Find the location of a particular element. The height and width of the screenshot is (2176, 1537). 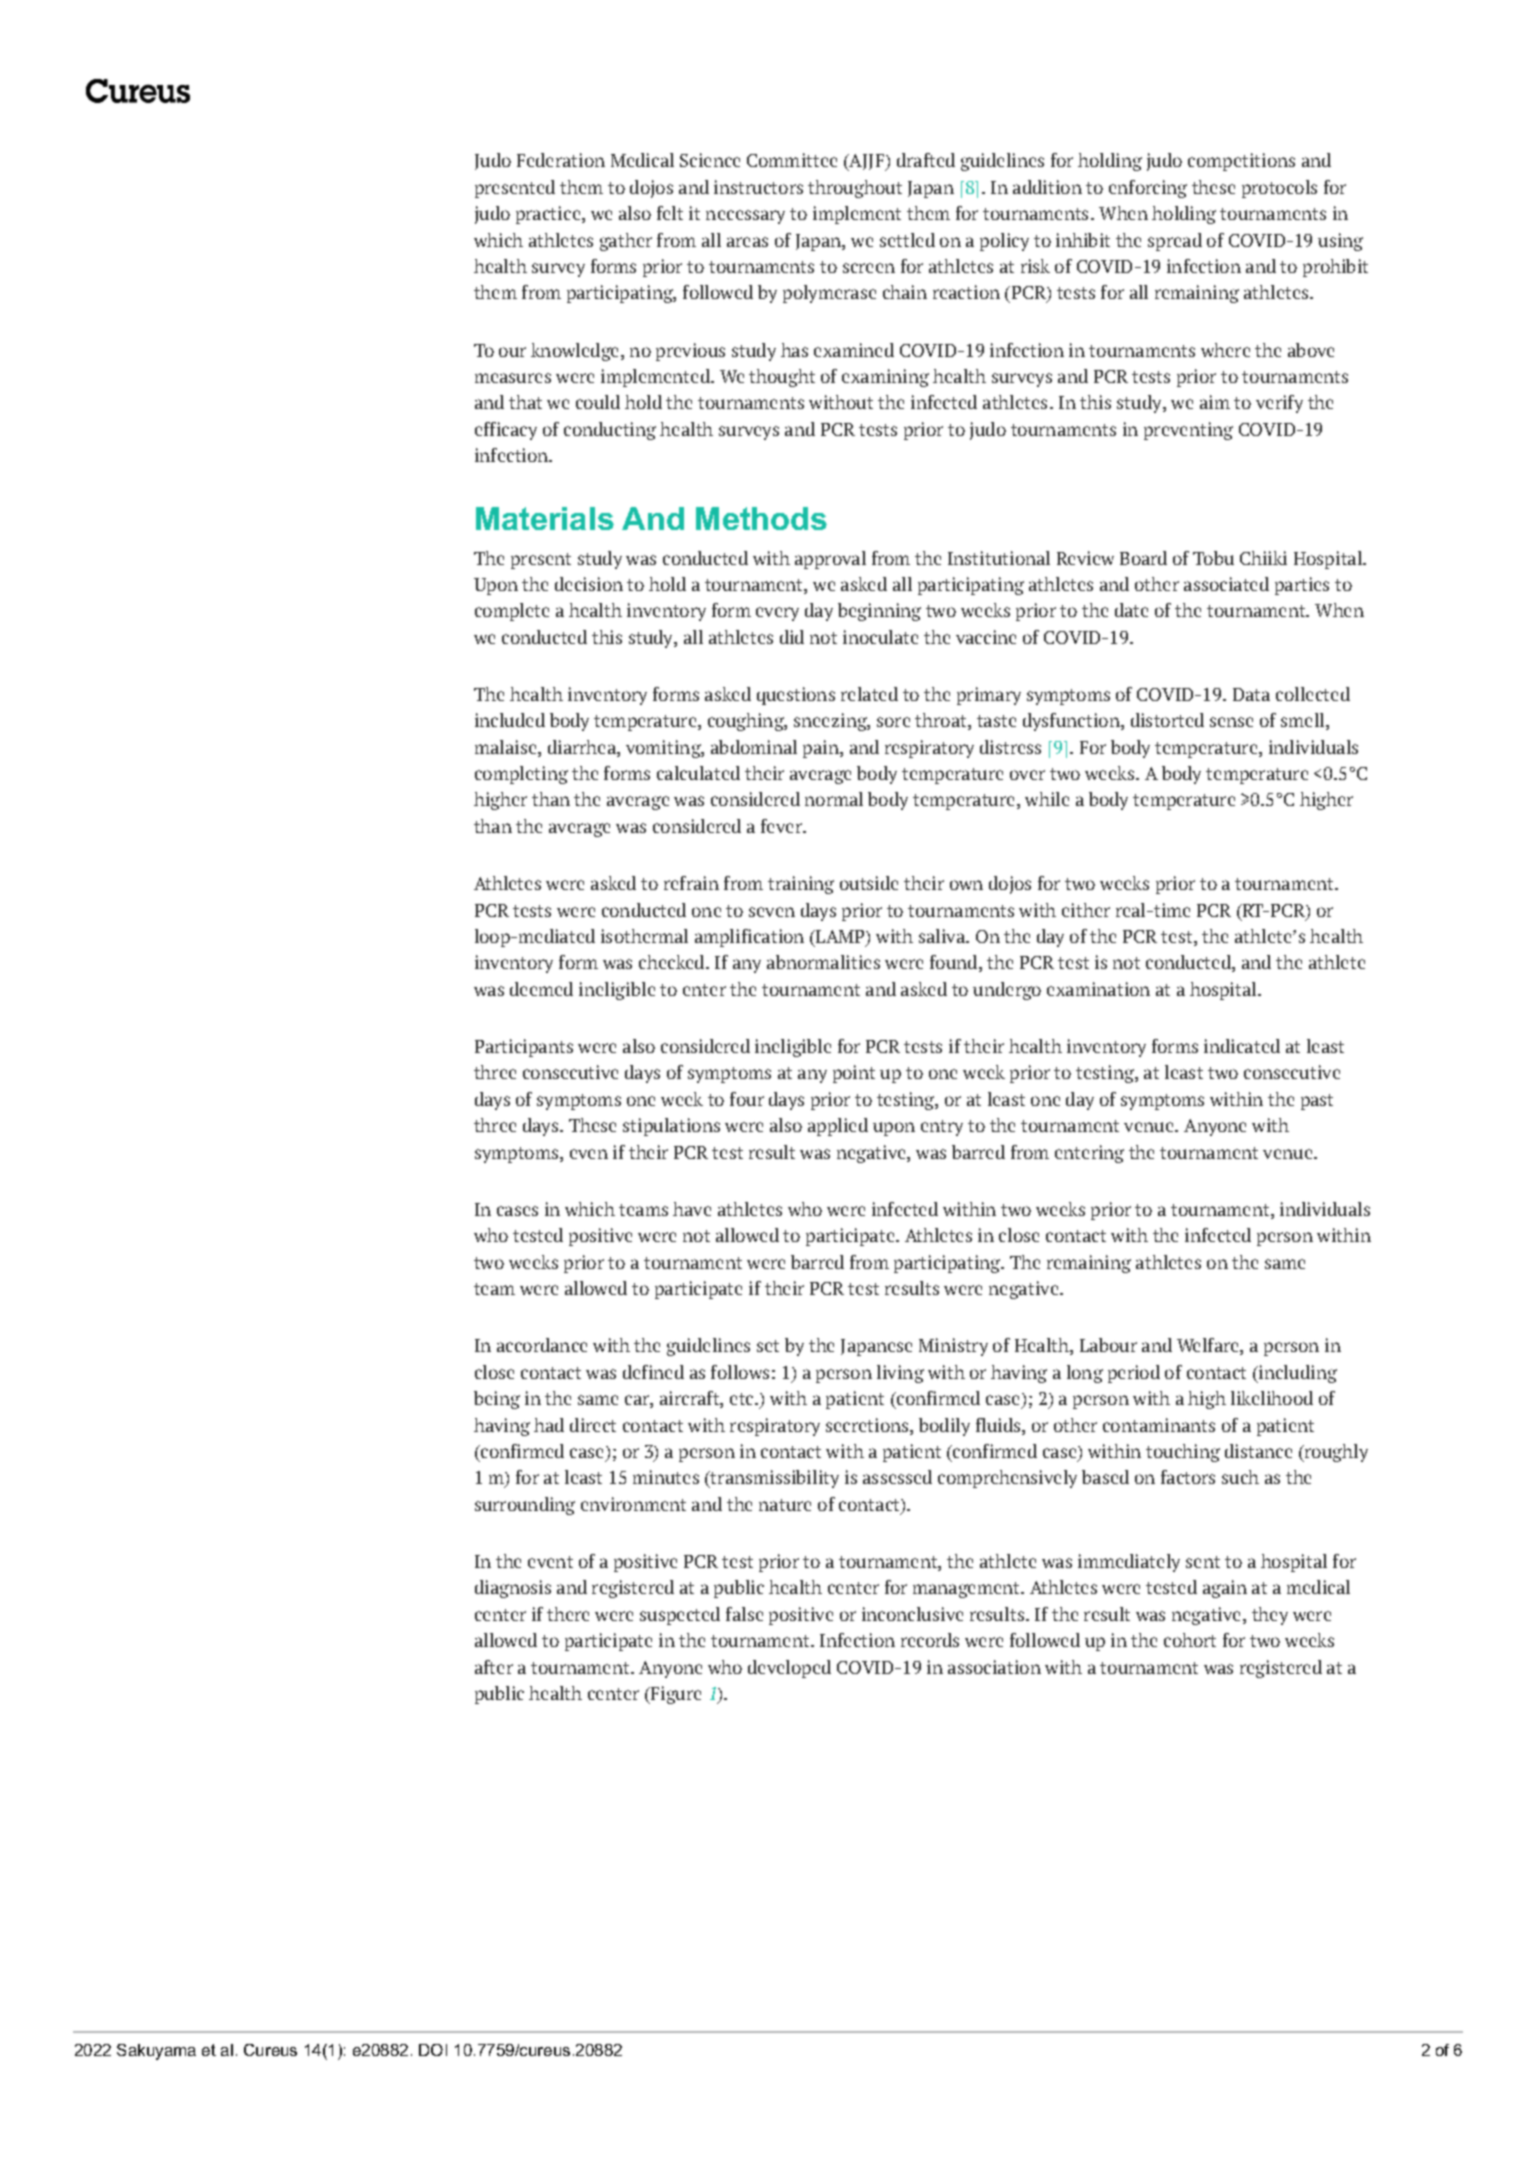

outside is located at coordinates (869, 883).
